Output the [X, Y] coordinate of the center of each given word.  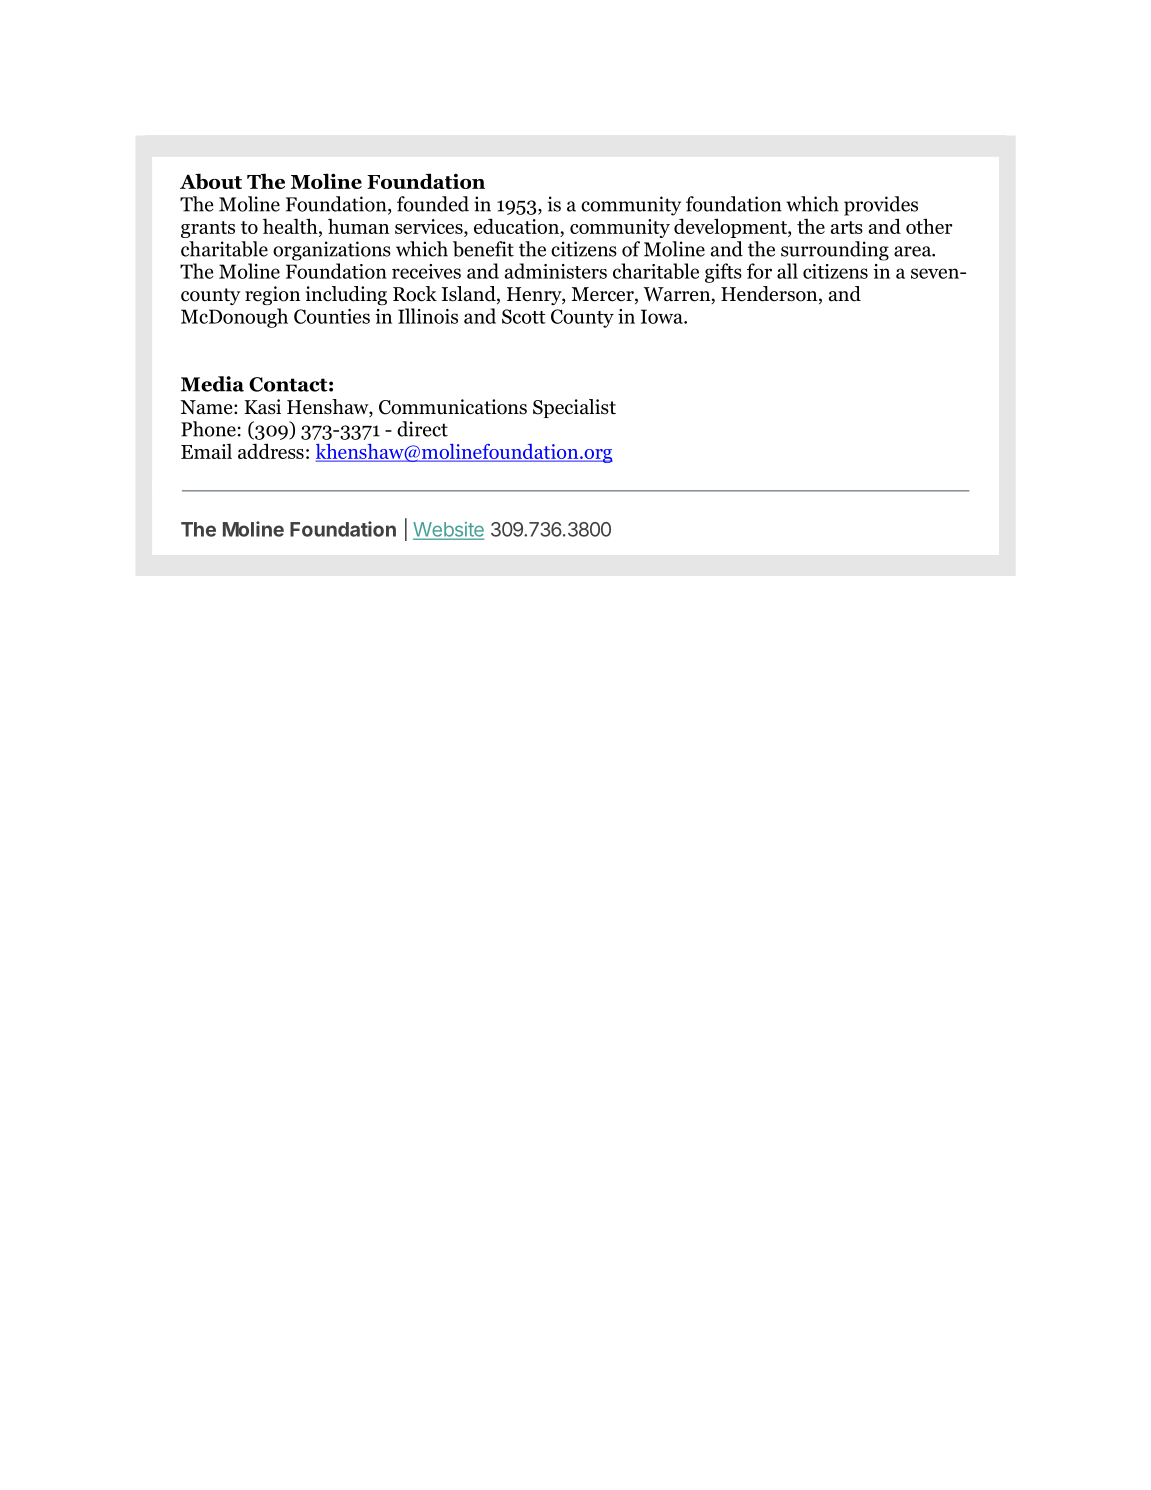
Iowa [663, 316]
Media [212, 384]
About [211, 181]
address [271, 451]
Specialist [574, 408]
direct [422, 429]
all [787, 271]
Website [448, 530]
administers [556, 271]
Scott [524, 316]
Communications [453, 407]
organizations [332, 251]
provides [881, 206]
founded [433, 204]
